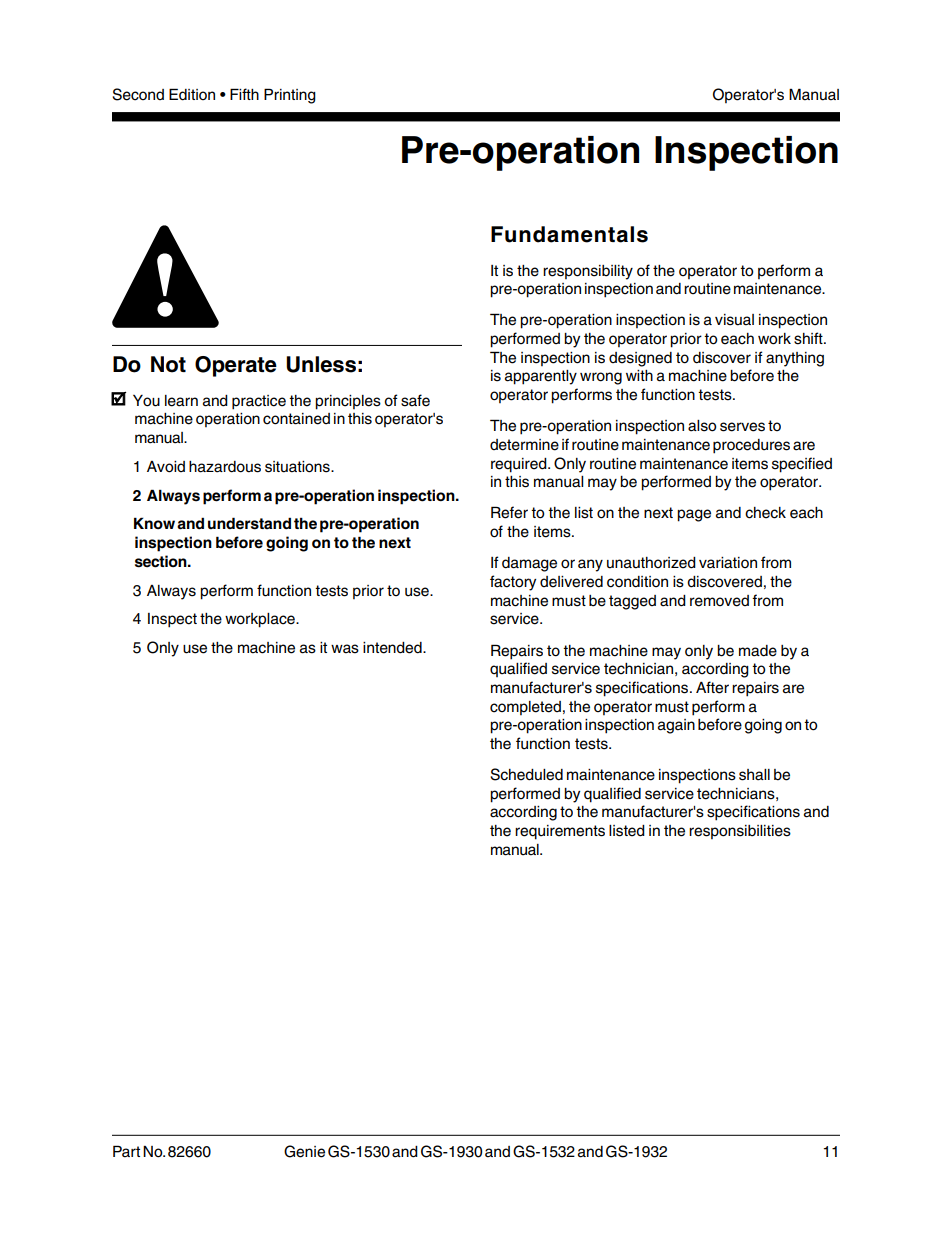 This screenshot has height=1233, width=952. Describe the element at coordinates (526, 774) in the screenshot. I see `Scheduled` at that location.
